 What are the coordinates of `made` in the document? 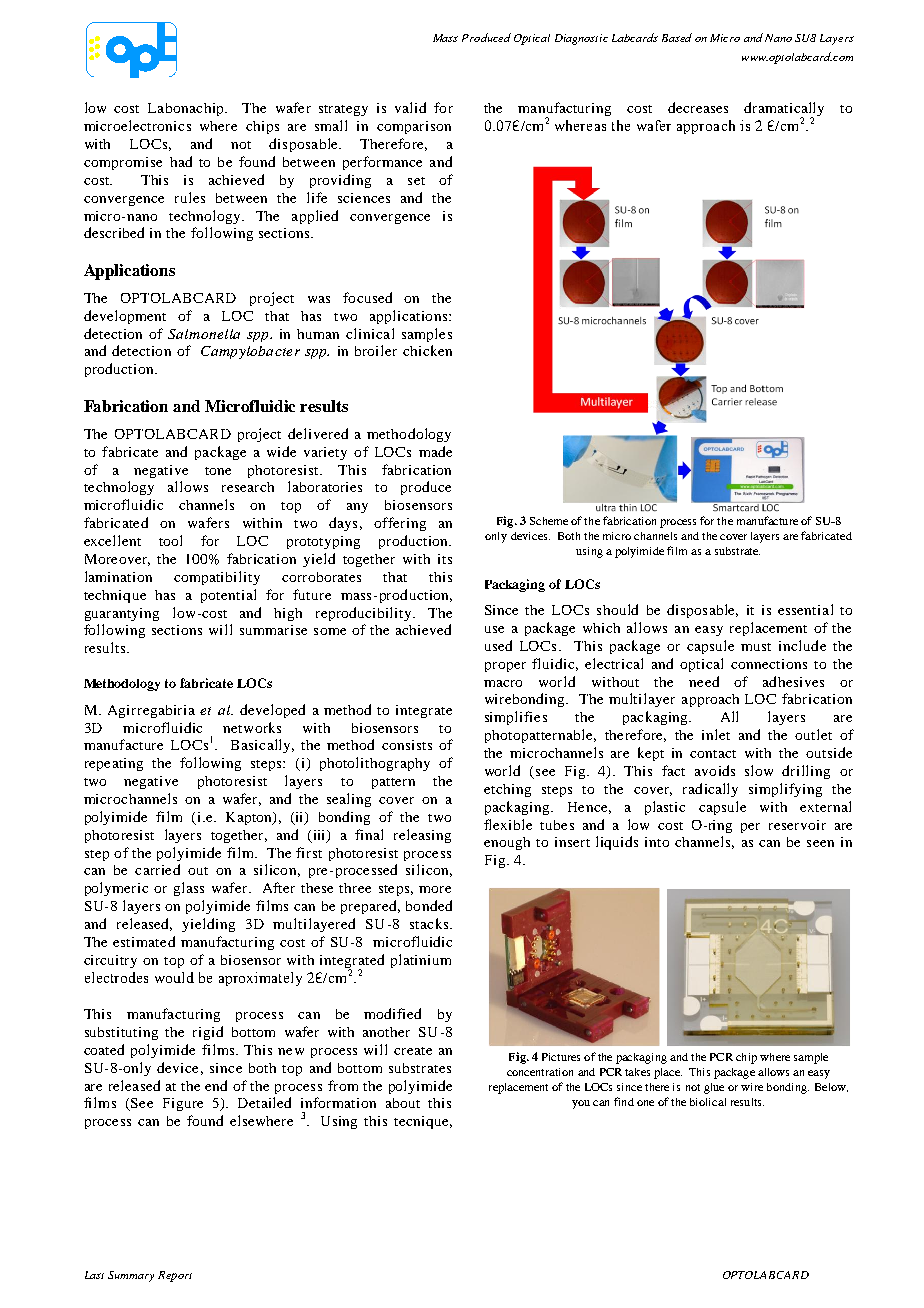 It's located at (435, 451).
